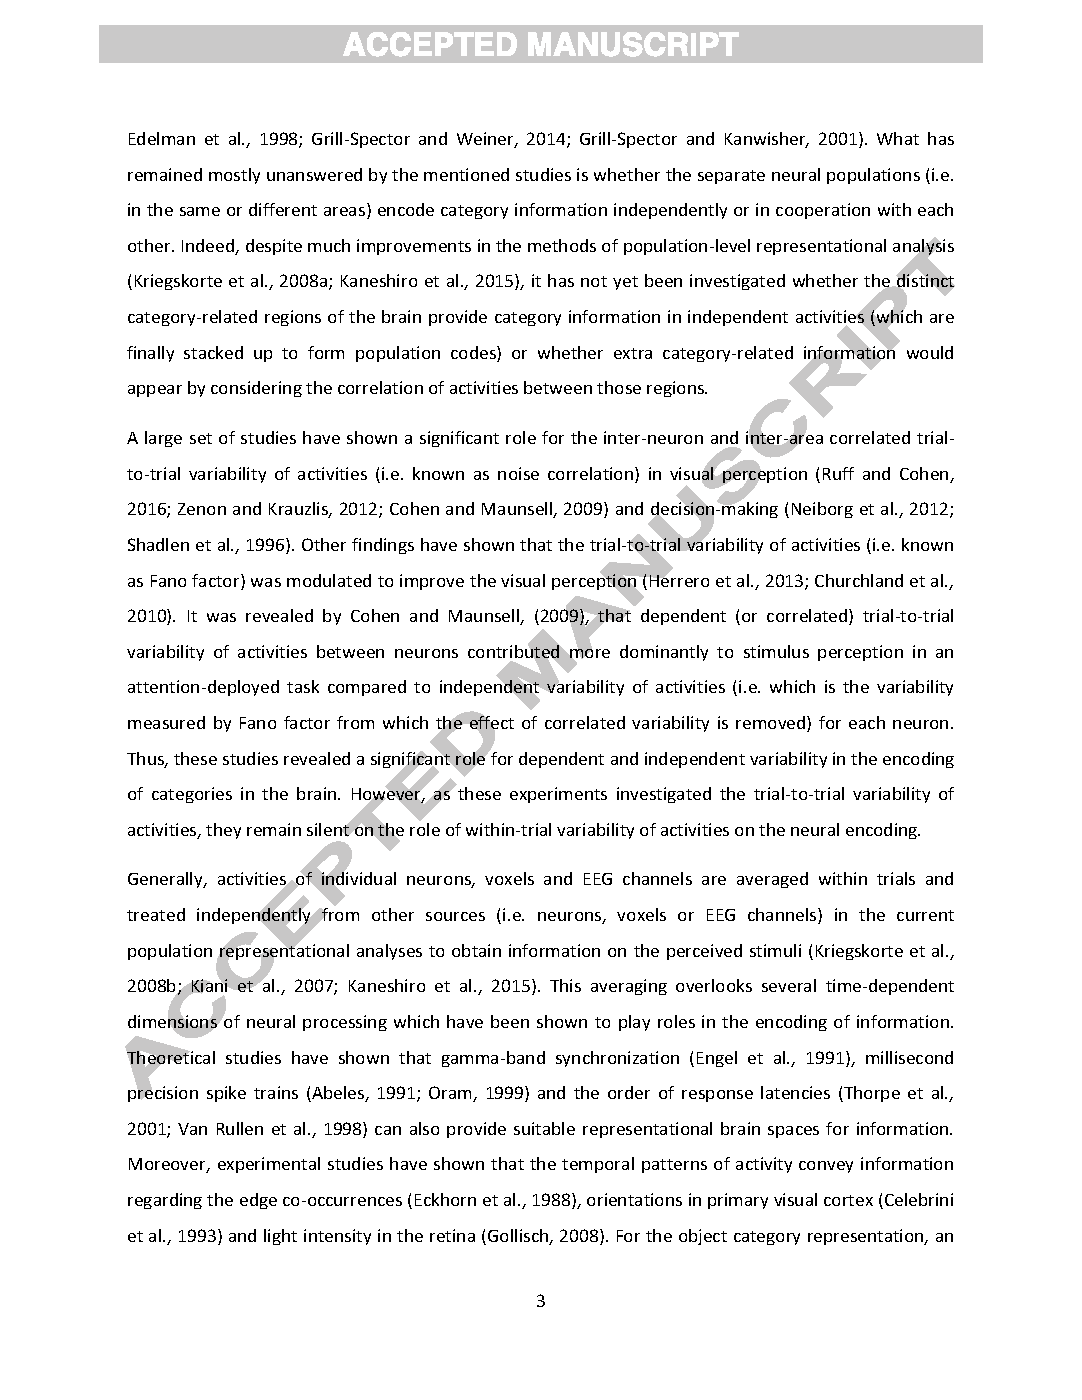  Describe the element at coordinates (303, 686) in the screenshot. I see `task` at that location.
